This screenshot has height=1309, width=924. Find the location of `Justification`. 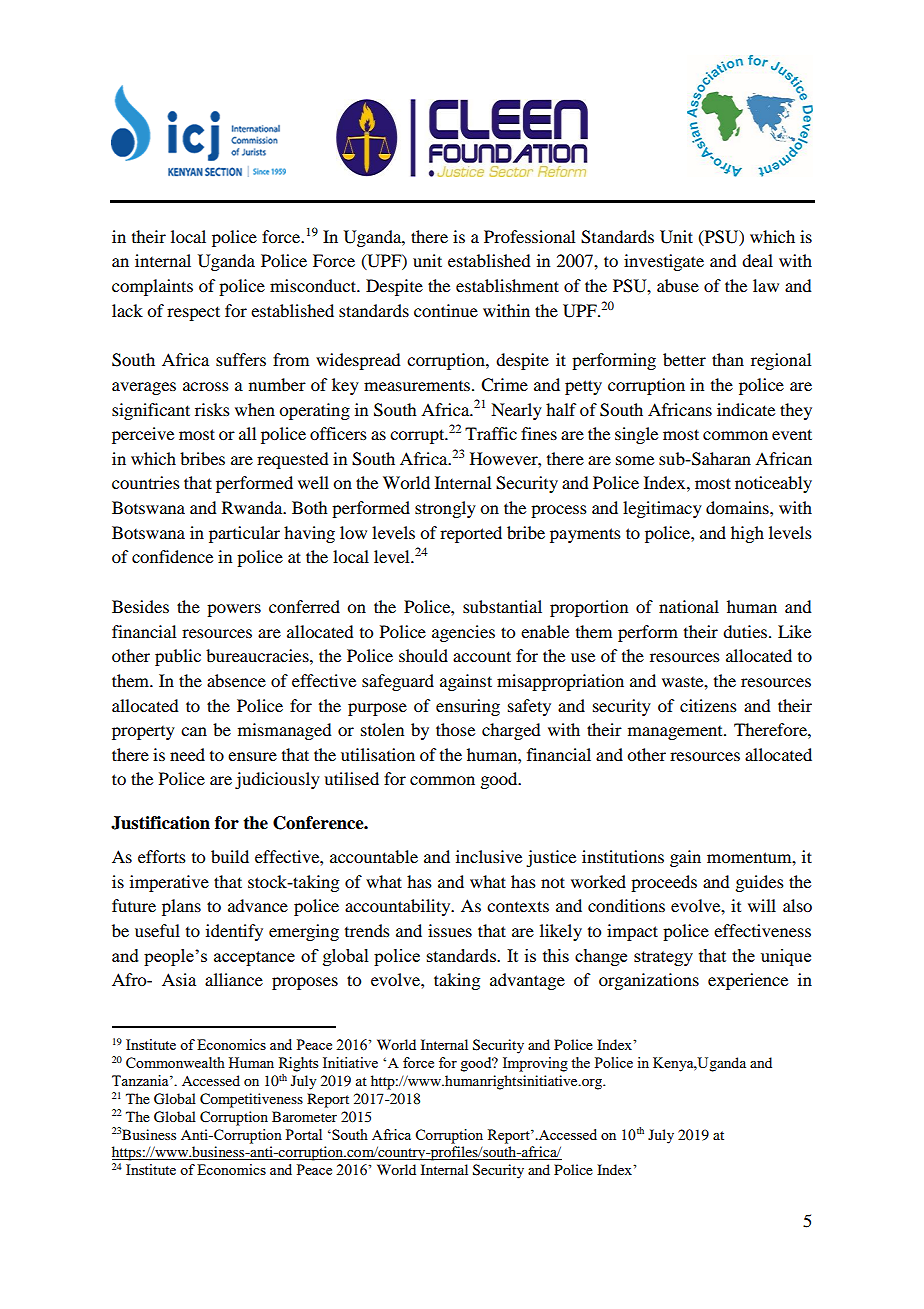

Justification is located at coordinates (160, 823).
